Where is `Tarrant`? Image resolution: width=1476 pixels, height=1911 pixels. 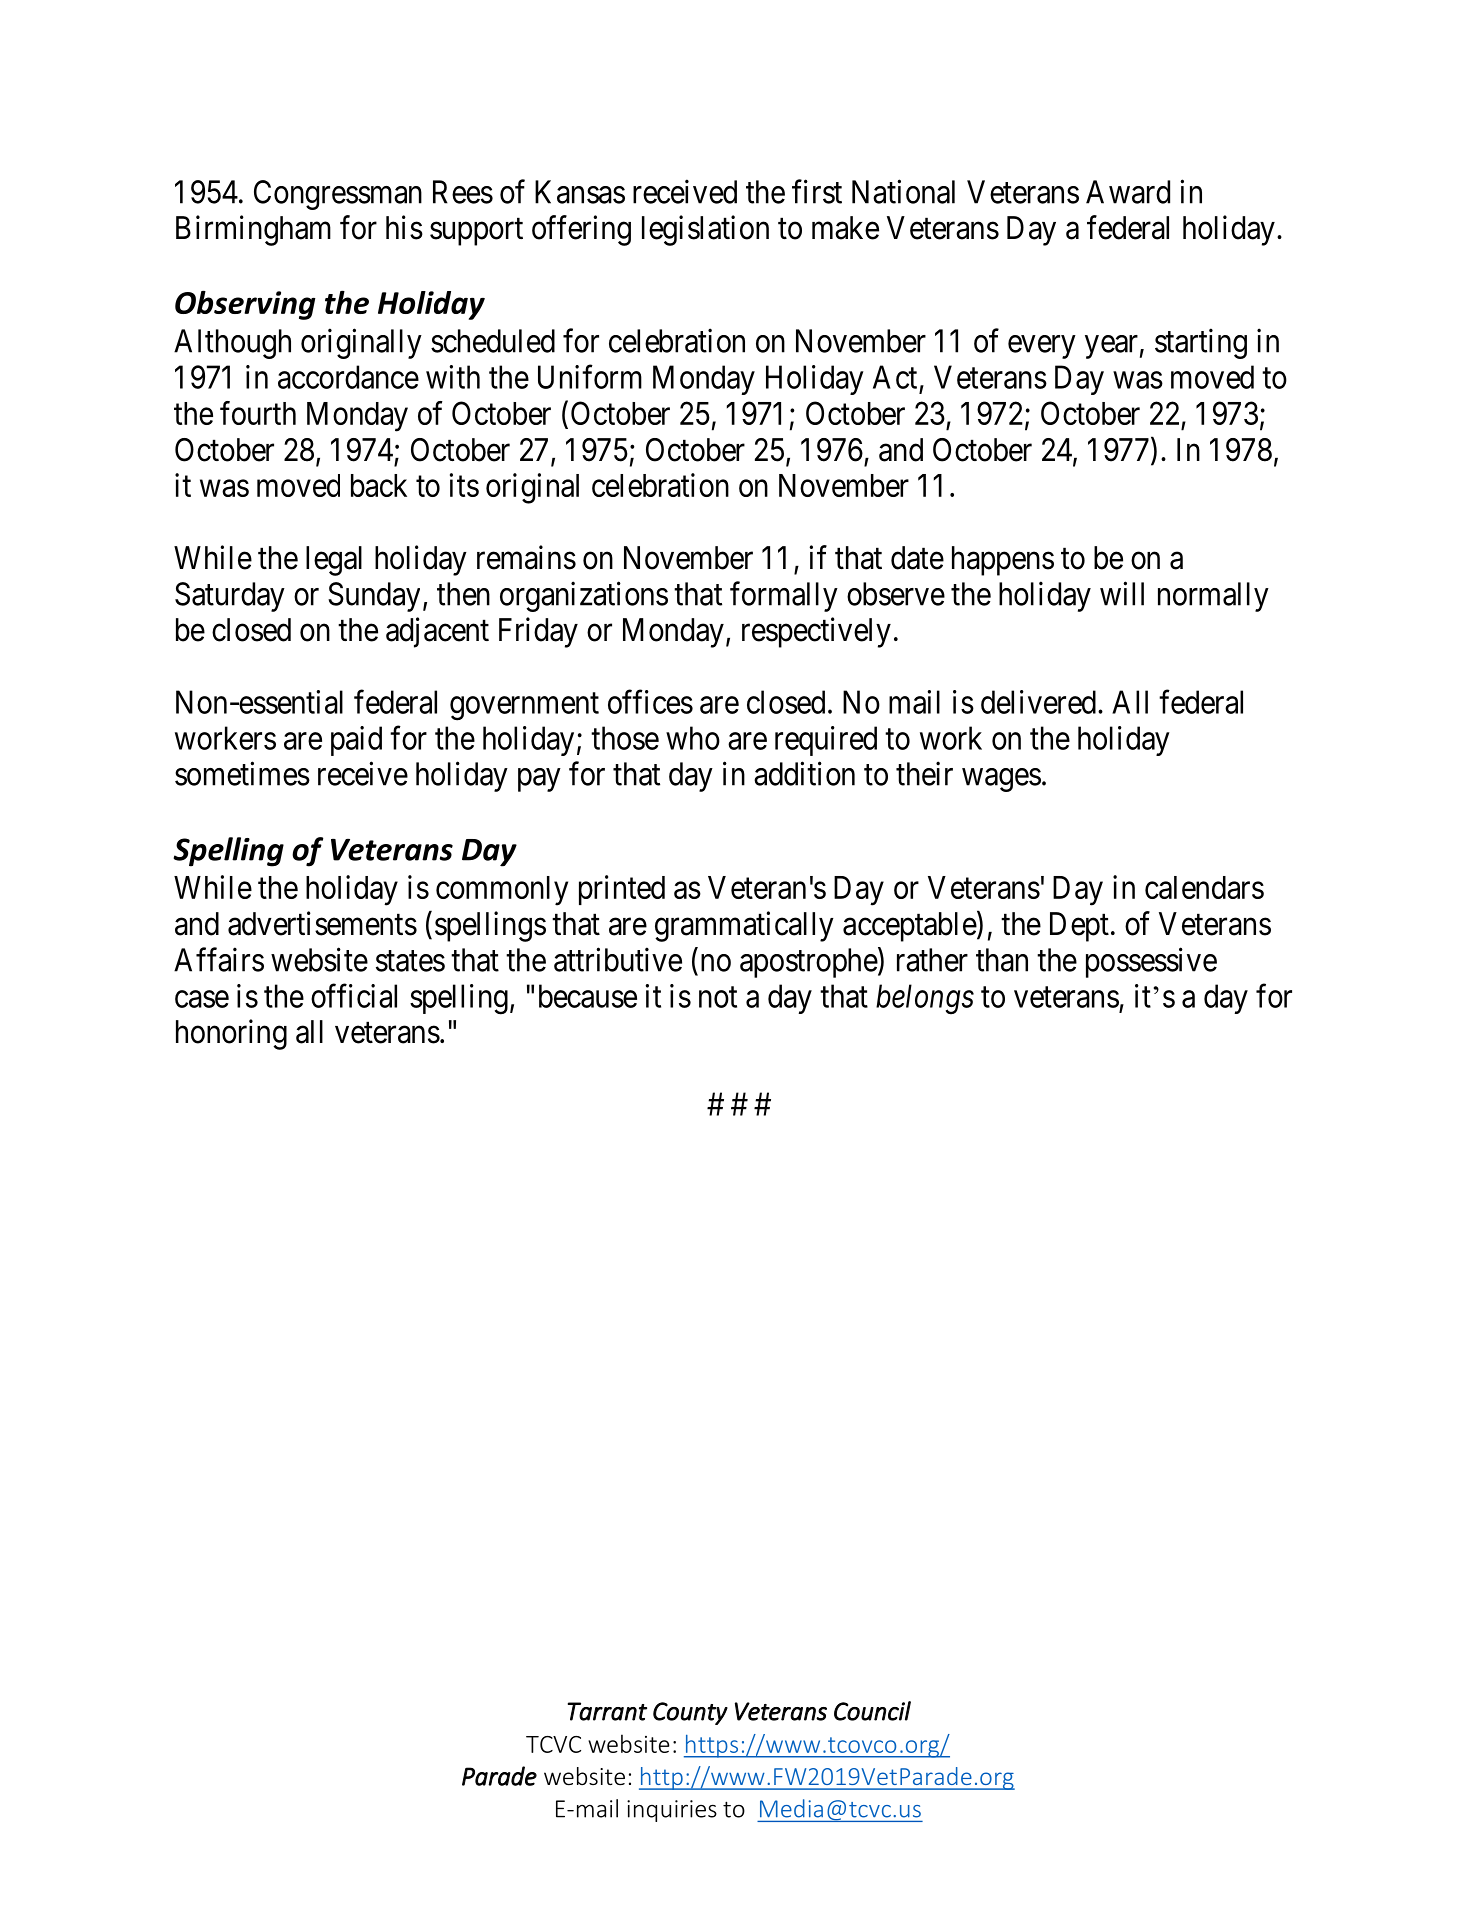
Tarrant is located at coordinates (607, 1711).
